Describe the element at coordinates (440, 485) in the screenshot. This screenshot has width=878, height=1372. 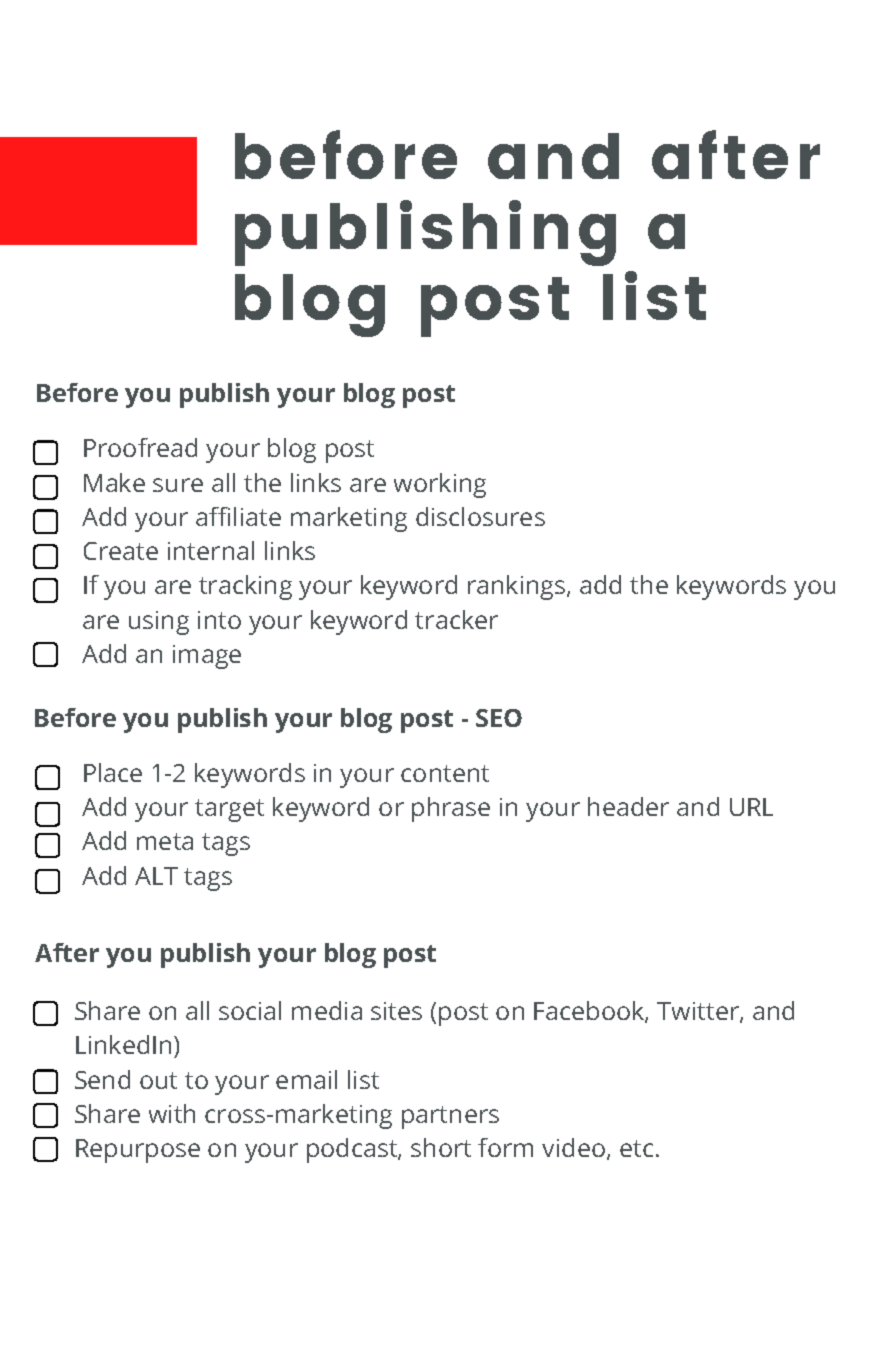
I see `working` at that location.
